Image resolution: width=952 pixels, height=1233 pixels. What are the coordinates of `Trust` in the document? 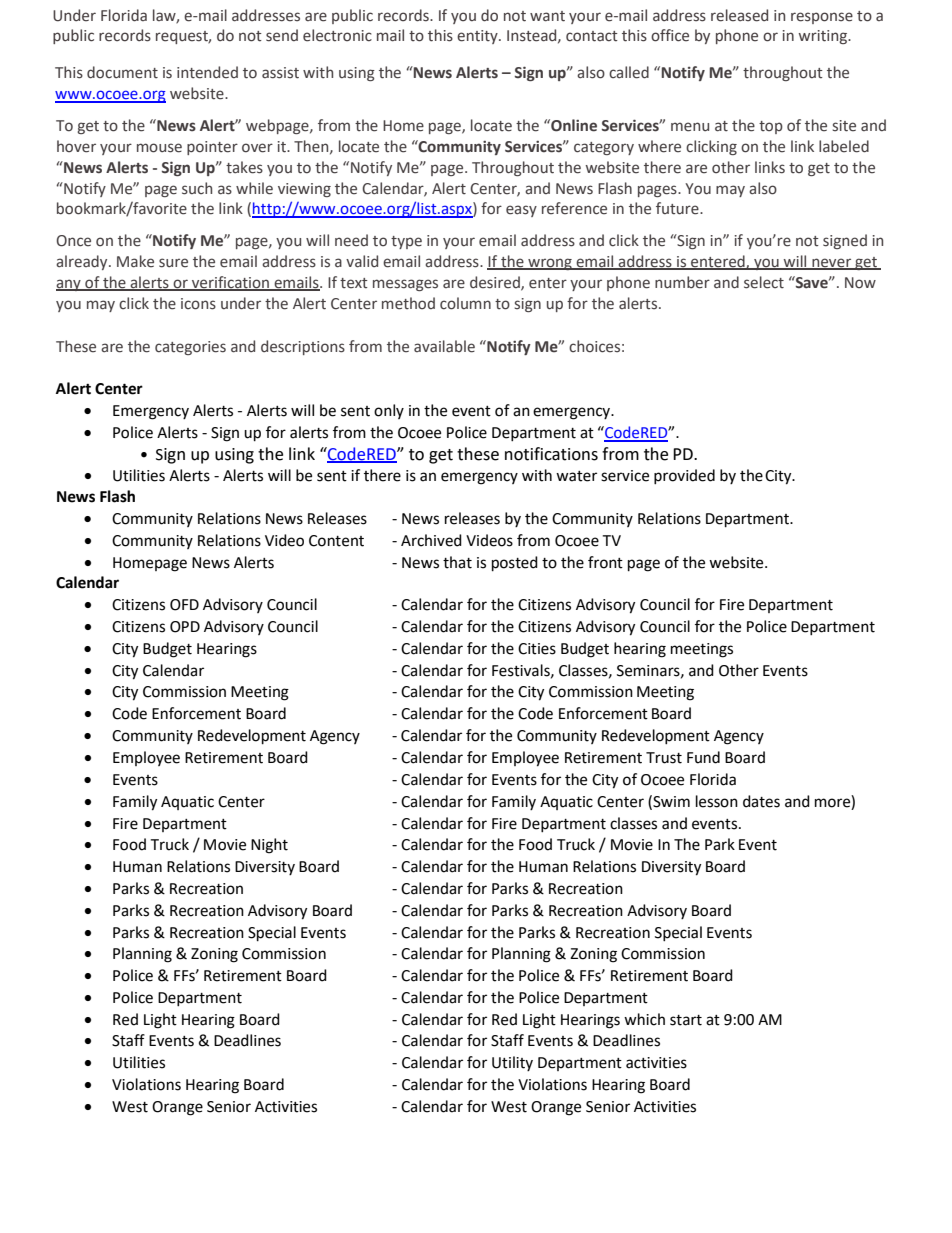 It's located at (664, 758).
